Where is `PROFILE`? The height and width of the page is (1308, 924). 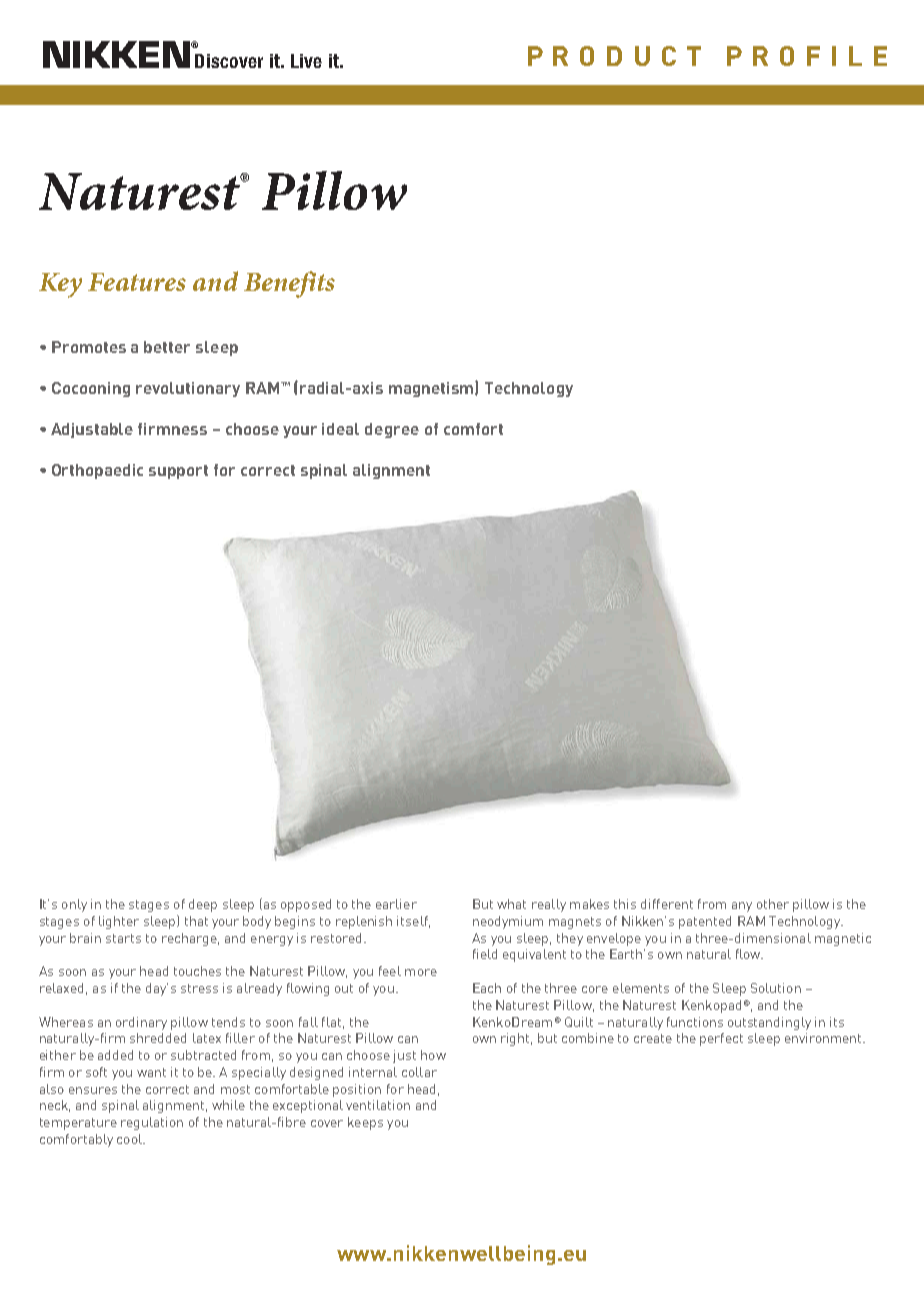
PROFILE is located at coordinates (807, 56).
